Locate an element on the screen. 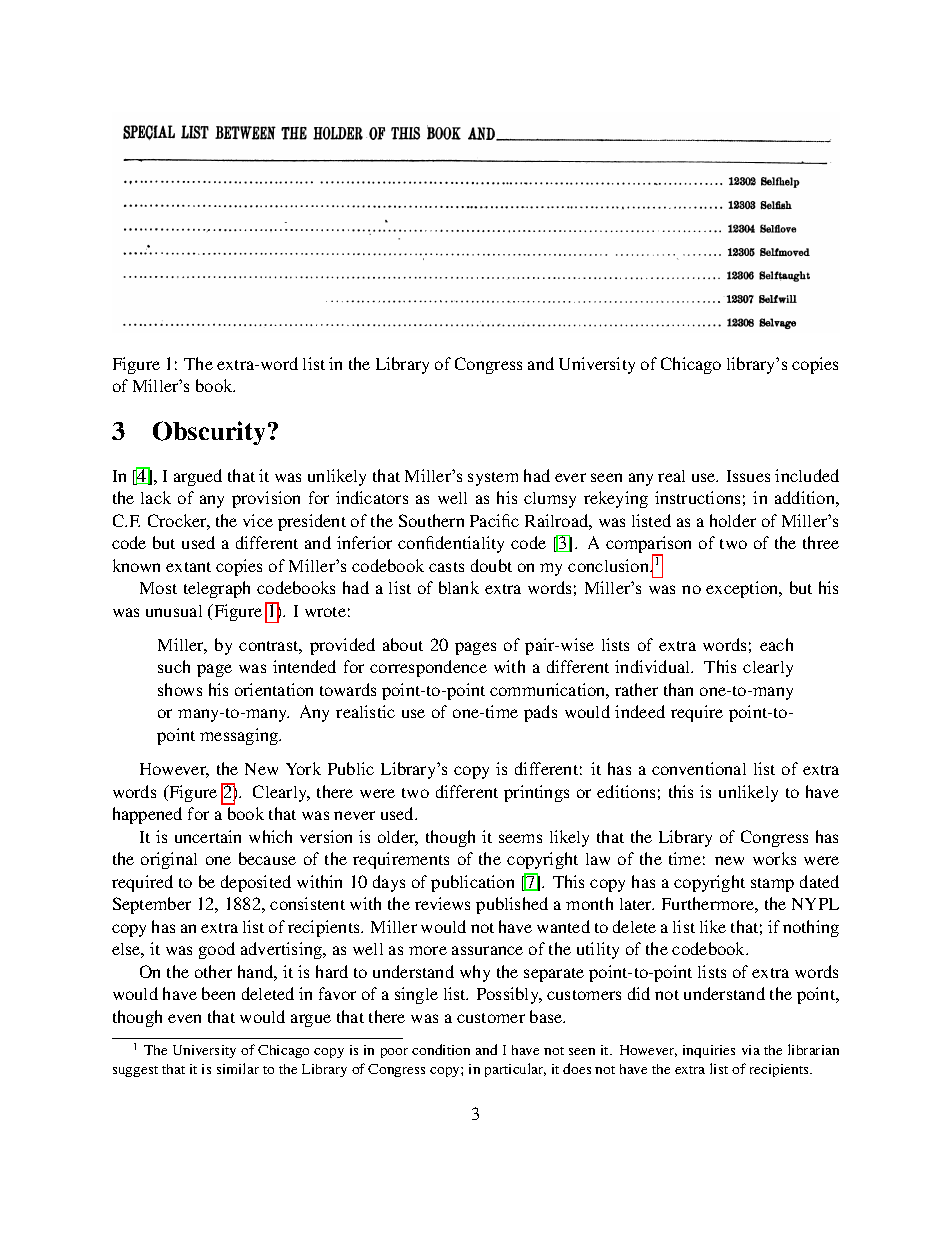  Obscurity is located at coordinates (211, 433).
